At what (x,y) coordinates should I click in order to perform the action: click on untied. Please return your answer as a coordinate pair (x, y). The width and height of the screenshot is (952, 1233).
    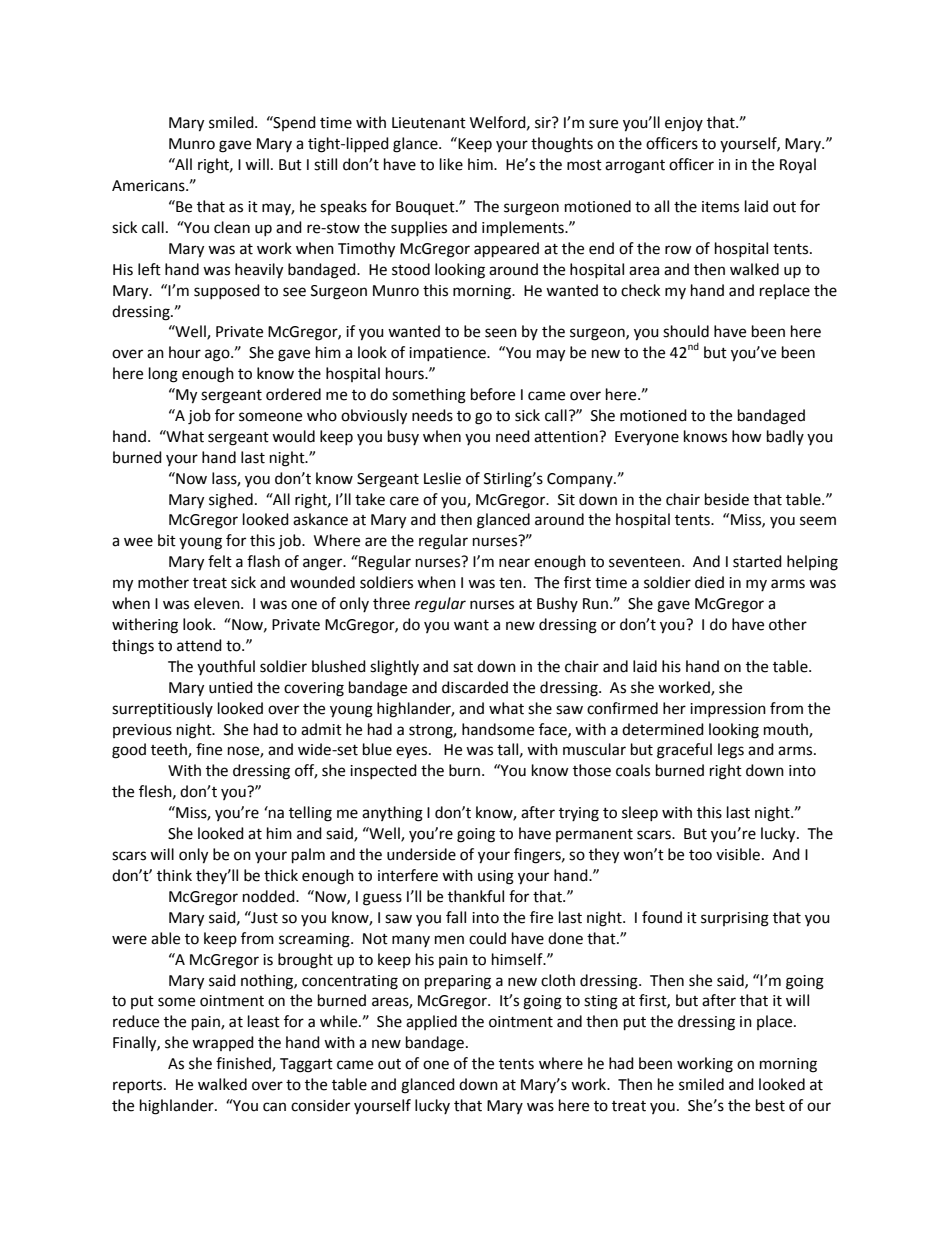
    Looking at the image, I should click on (231, 687).
